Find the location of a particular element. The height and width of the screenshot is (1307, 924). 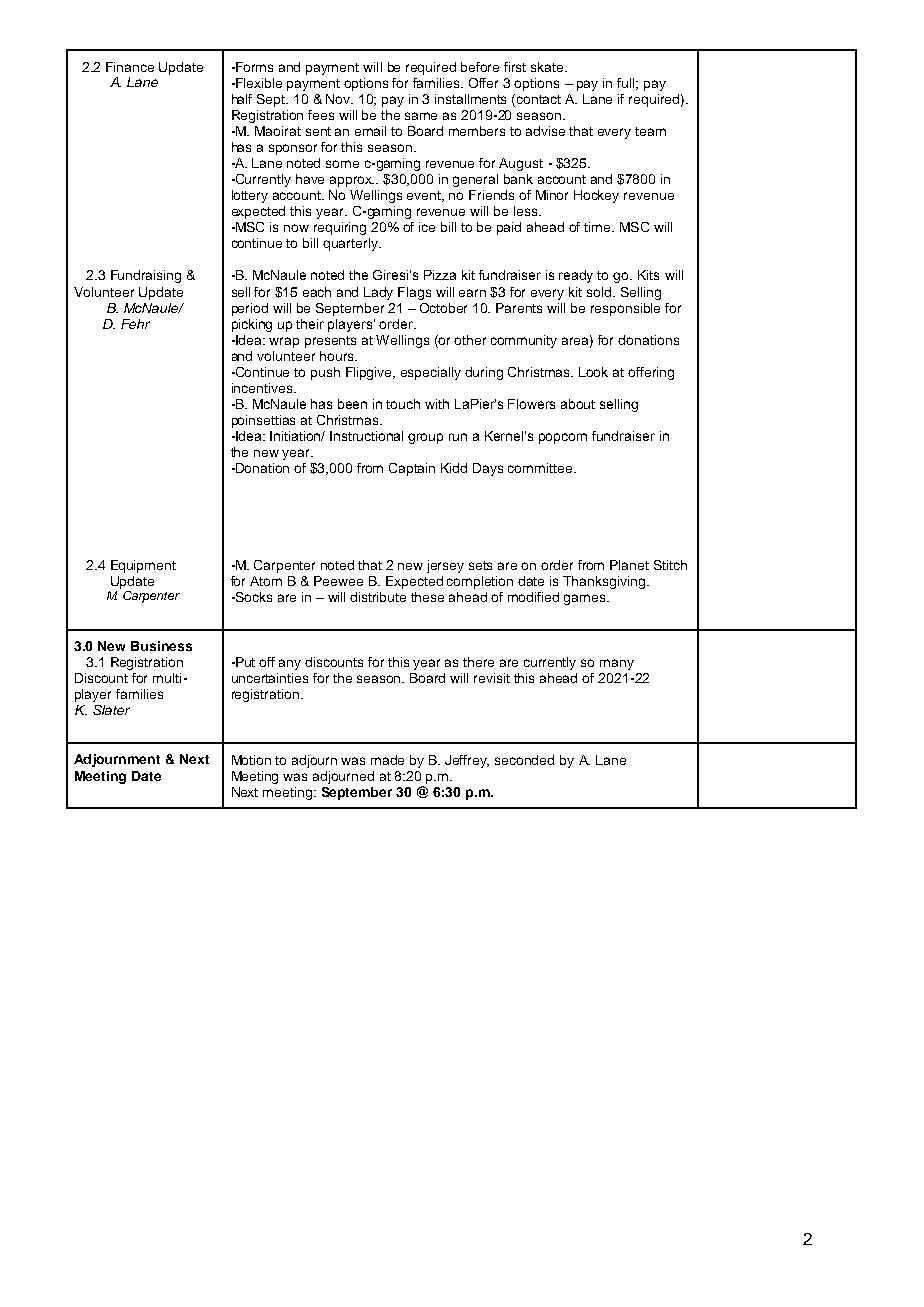

made is located at coordinates (387, 760).
